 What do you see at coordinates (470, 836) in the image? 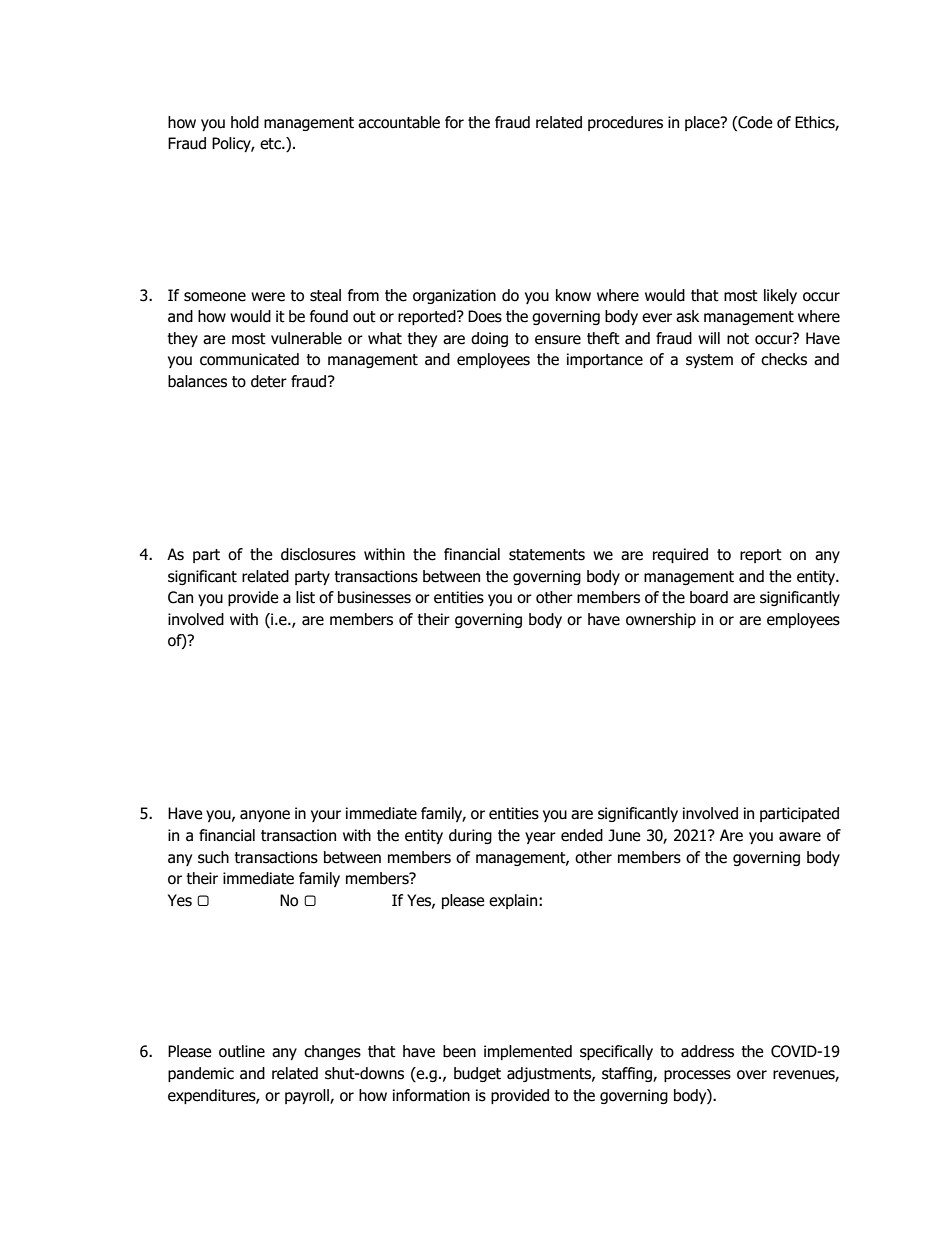
I see `during` at bounding box center [470, 836].
